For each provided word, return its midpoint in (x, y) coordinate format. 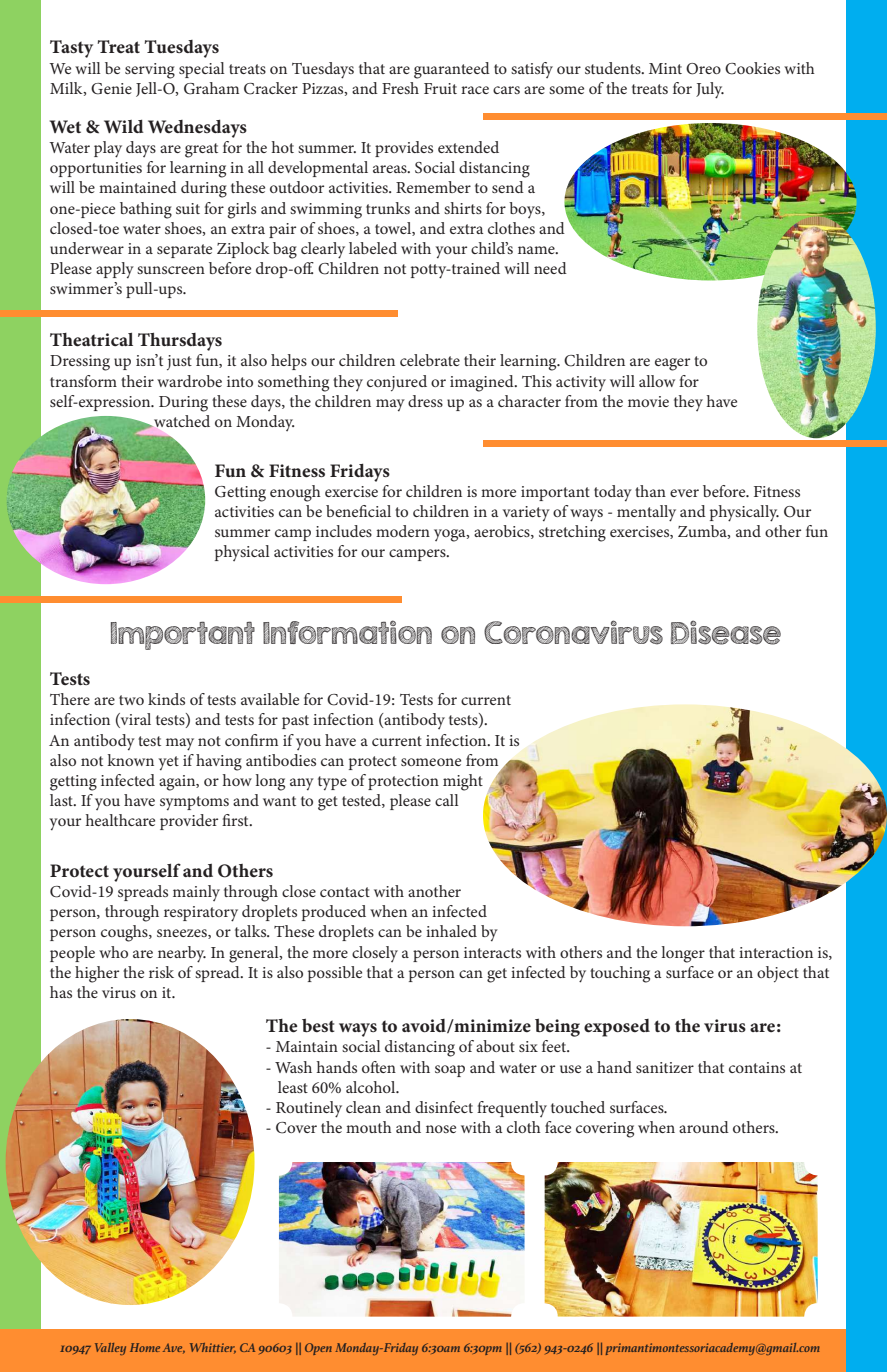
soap (450, 1071)
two (131, 700)
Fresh (400, 88)
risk (161, 972)
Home (145, 1347)
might (463, 782)
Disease (726, 632)
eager (672, 364)
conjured (397, 383)
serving (150, 71)
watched (181, 421)
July (710, 90)
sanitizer (665, 1067)
